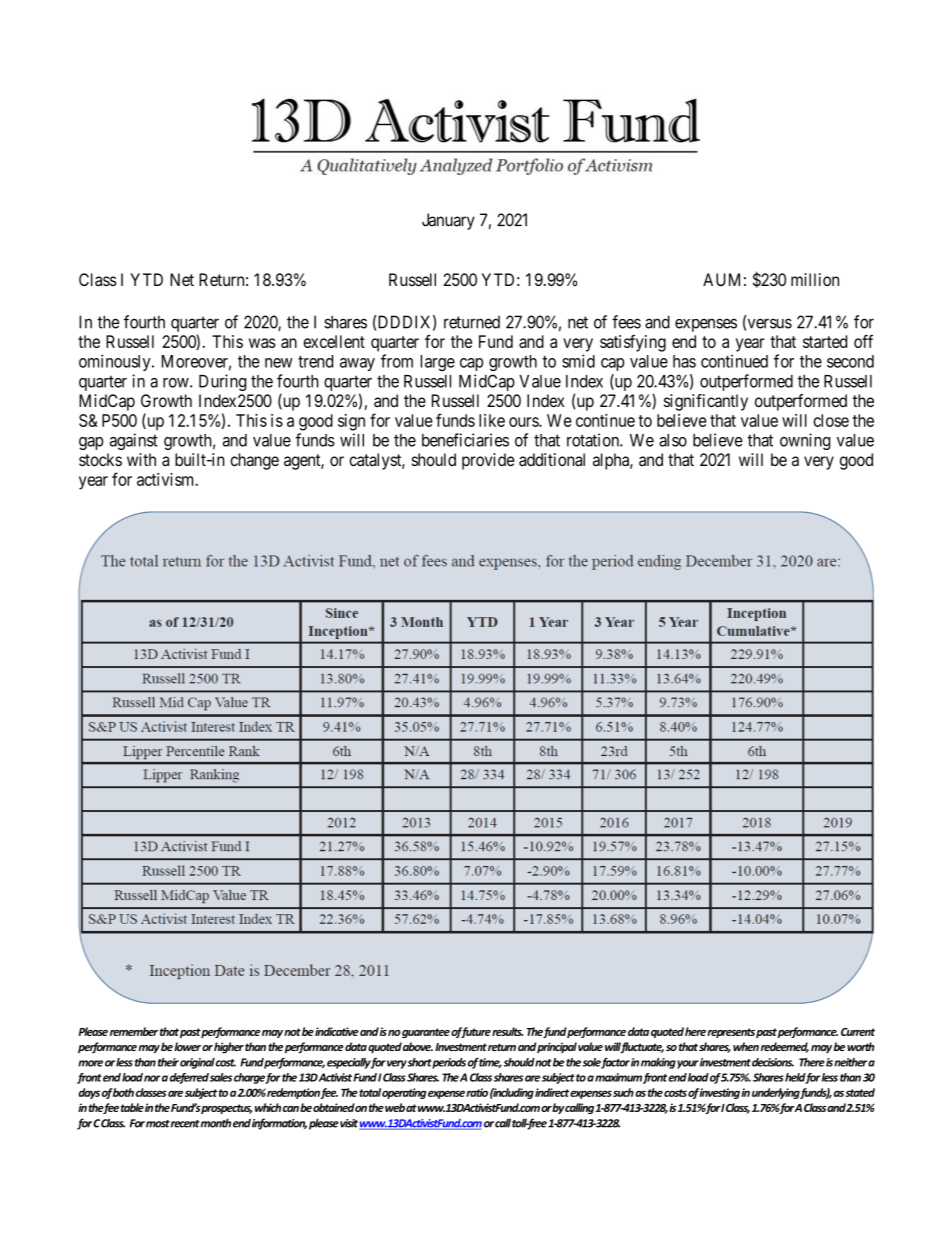  What do you see at coordinates (488, 461) in the screenshot?
I see `provide` at bounding box center [488, 461].
